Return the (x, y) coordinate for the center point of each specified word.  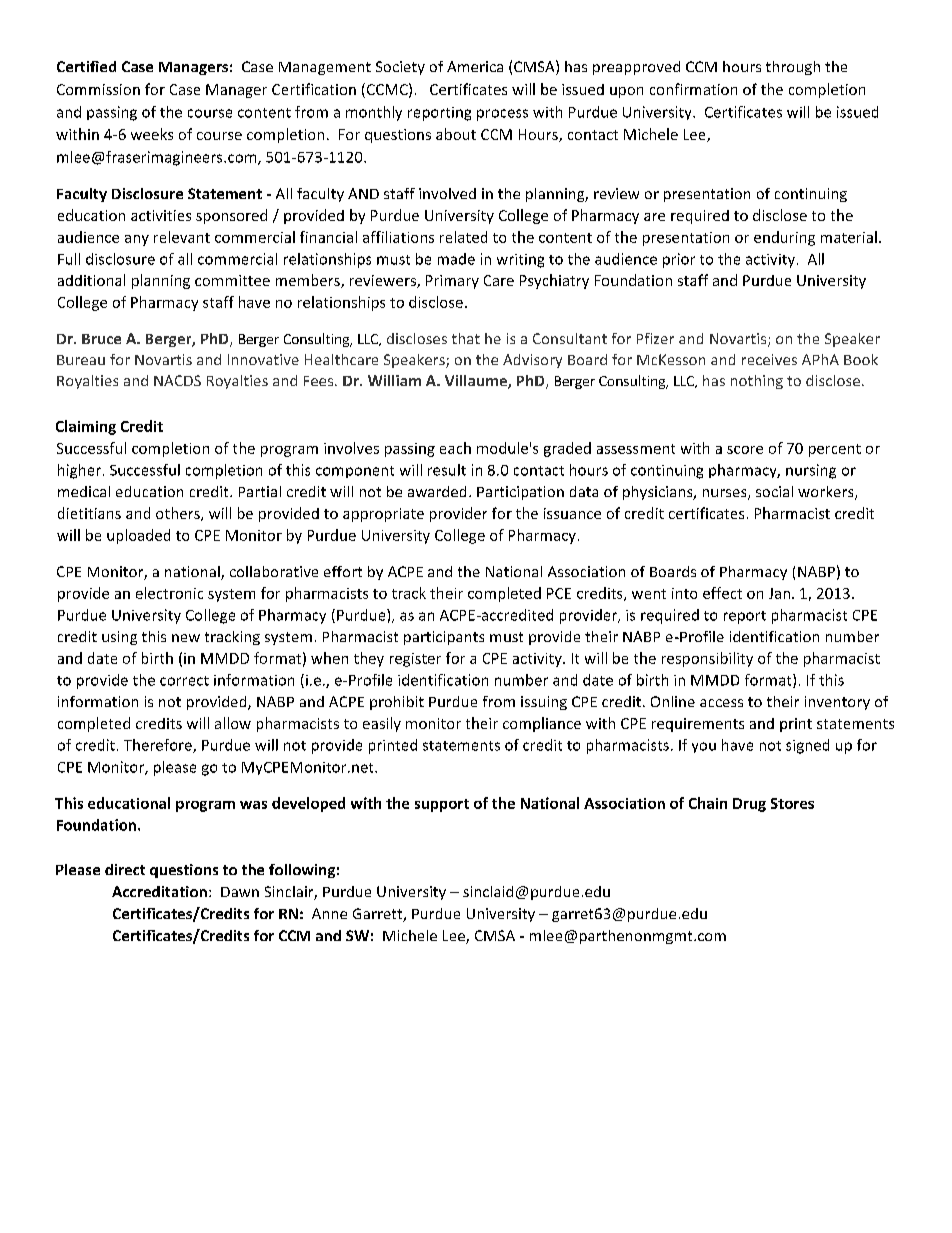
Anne (329, 913)
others (179, 514)
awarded (437, 491)
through (793, 68)
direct (125, 869)
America (475, 66)
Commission (98, 89)
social (774, 491)
